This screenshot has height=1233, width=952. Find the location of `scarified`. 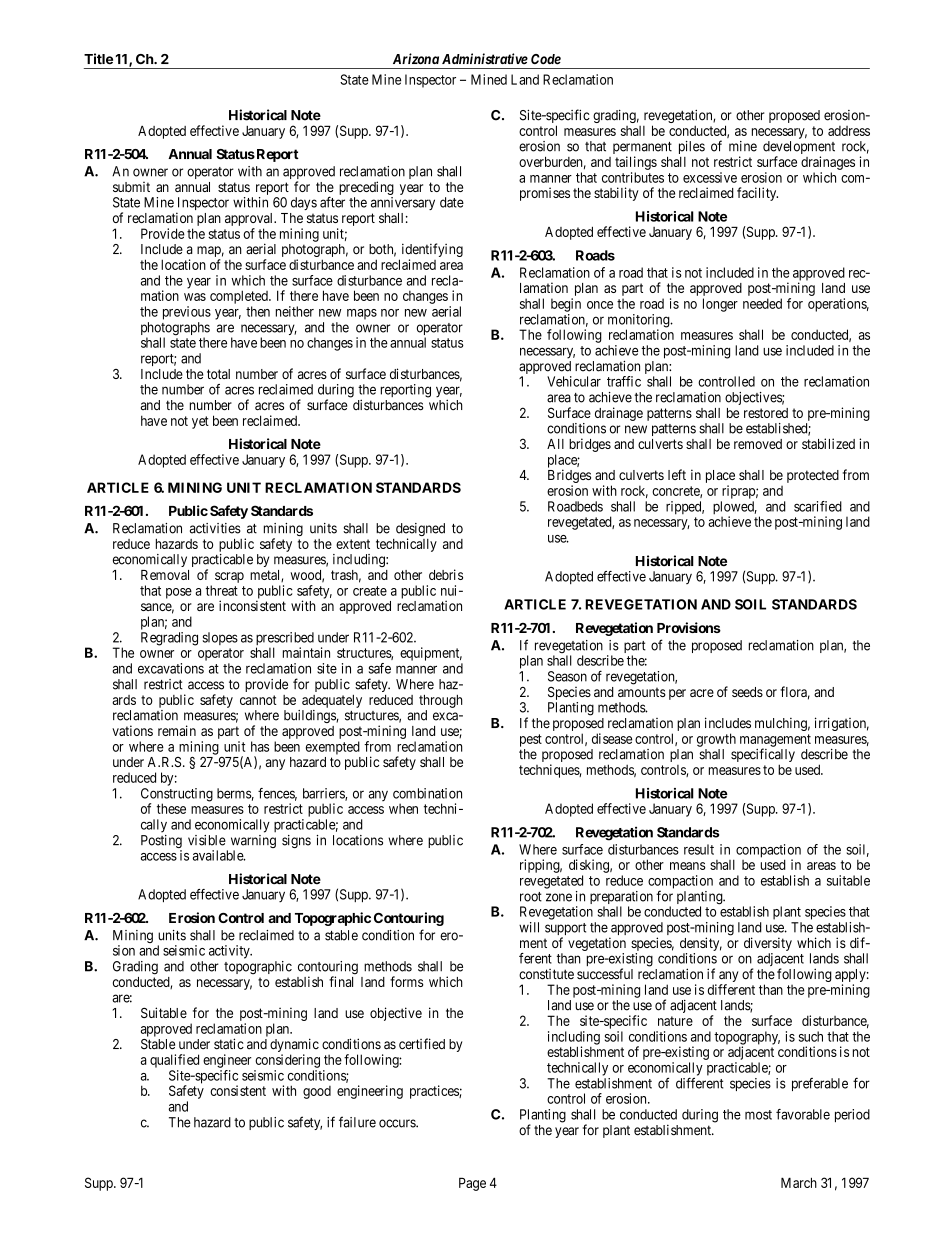

scarified is located at coordinates (818, 506).
